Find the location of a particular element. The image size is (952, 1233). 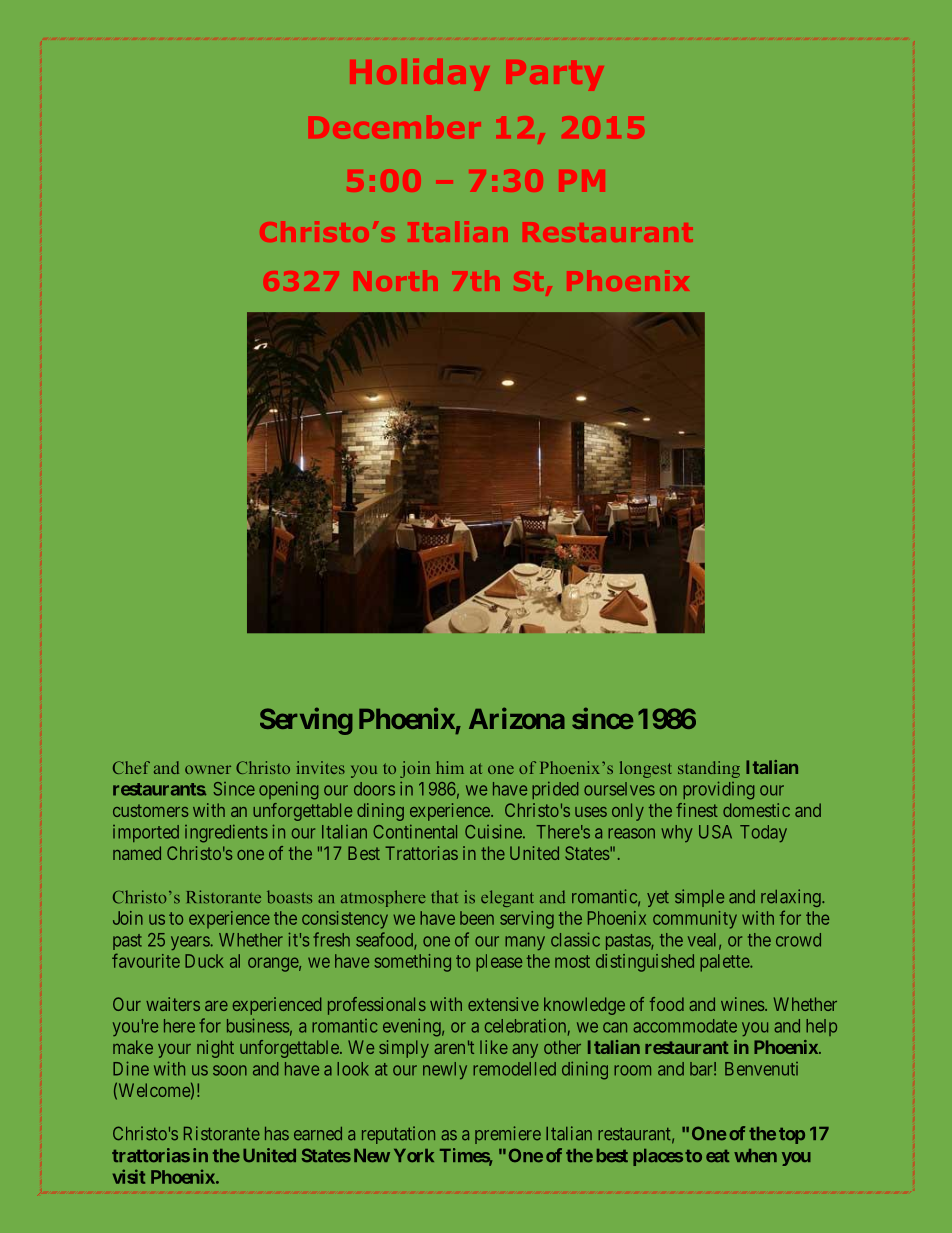

York is located at coordinates (414, 1155).
